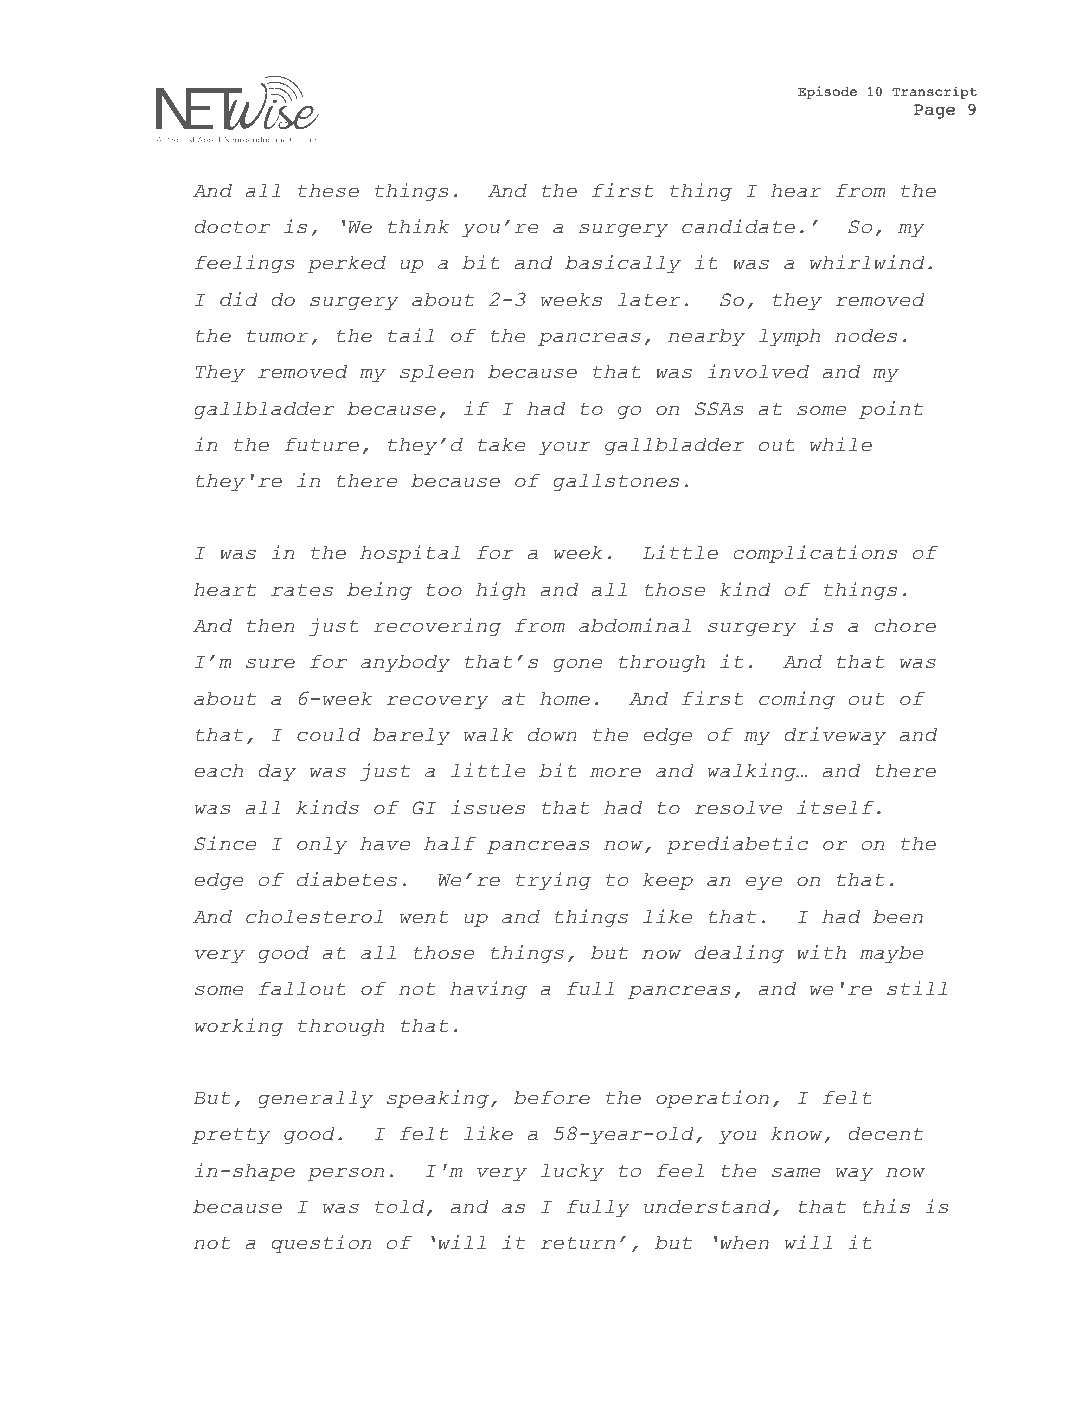 This page has width=1090, height=1410. I want to click on gone, so click(578, 665).
